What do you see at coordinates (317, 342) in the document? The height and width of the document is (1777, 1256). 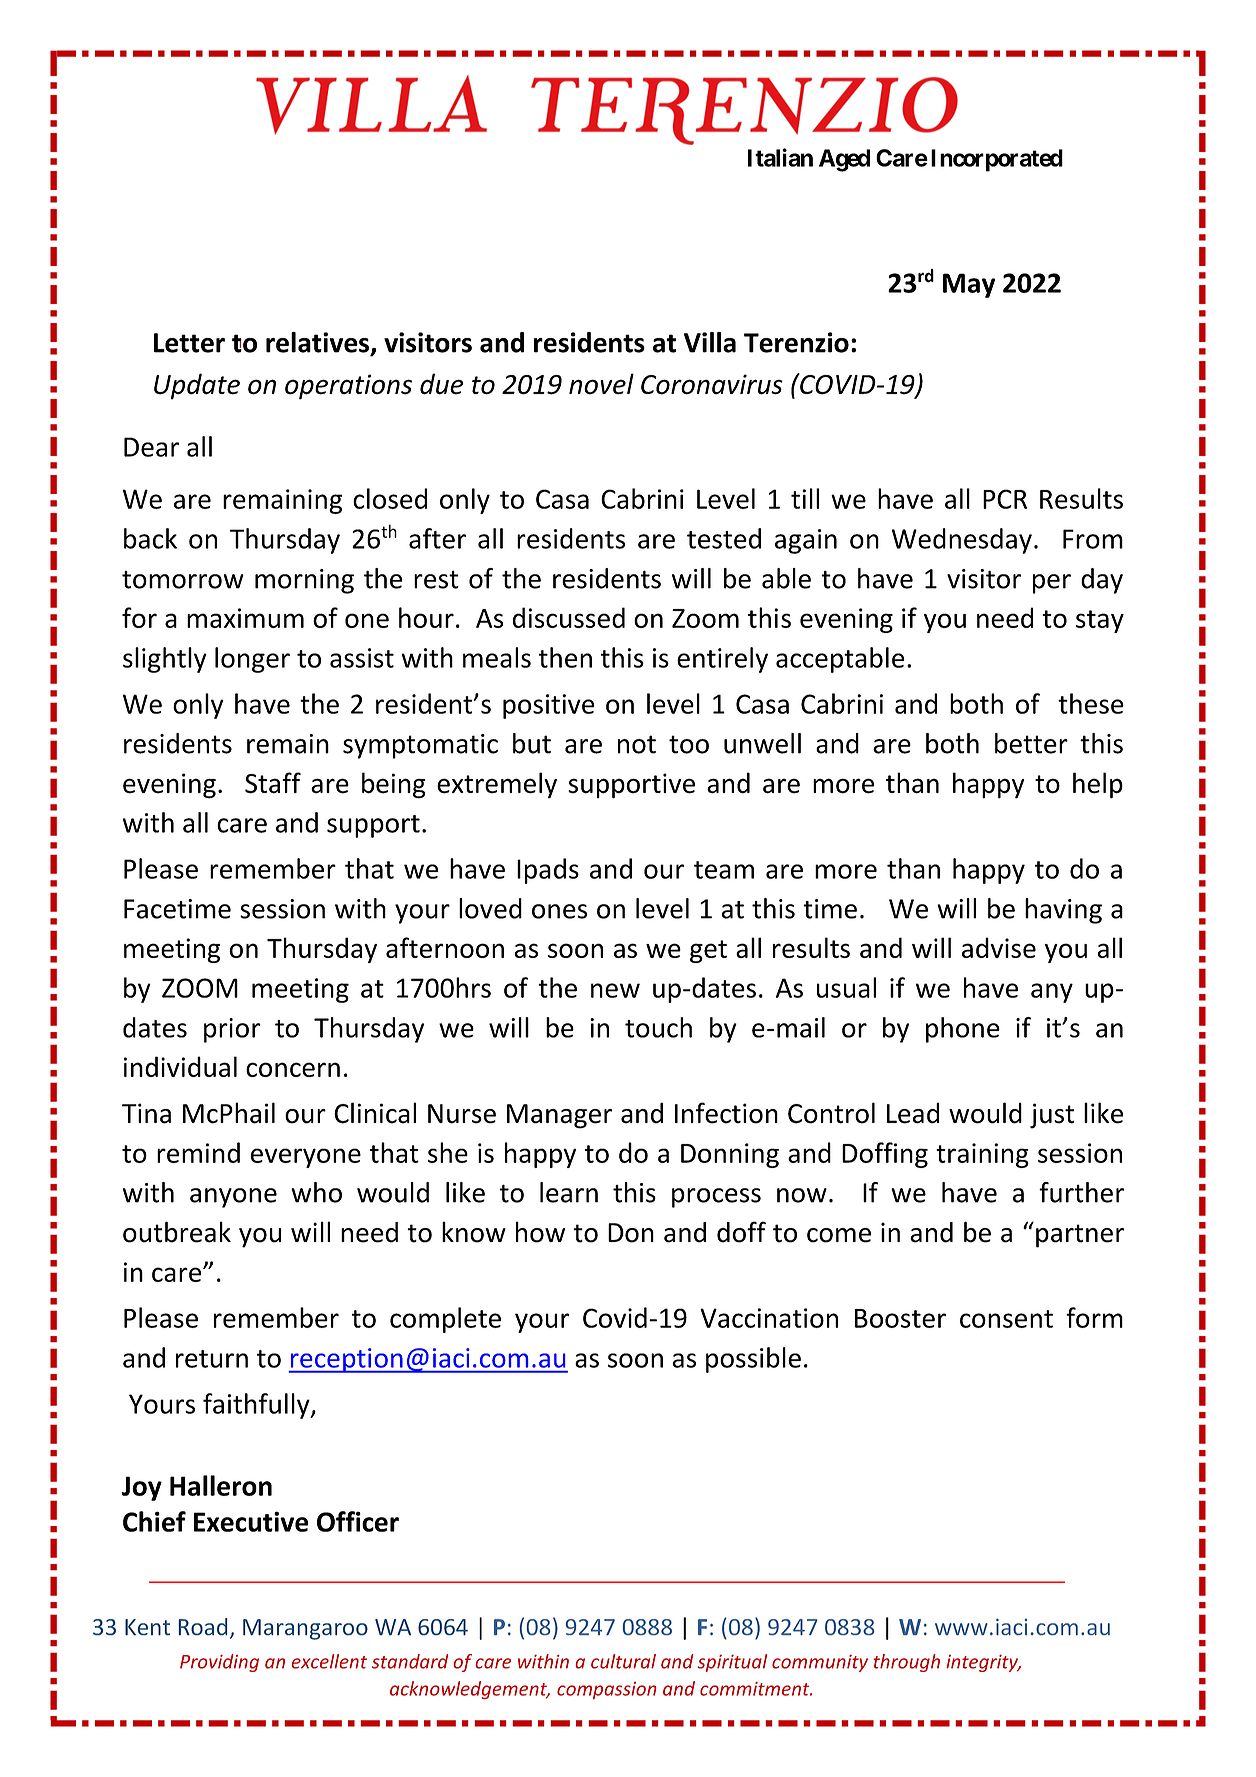 I see `relatives` at bounding box center [317, 342].
